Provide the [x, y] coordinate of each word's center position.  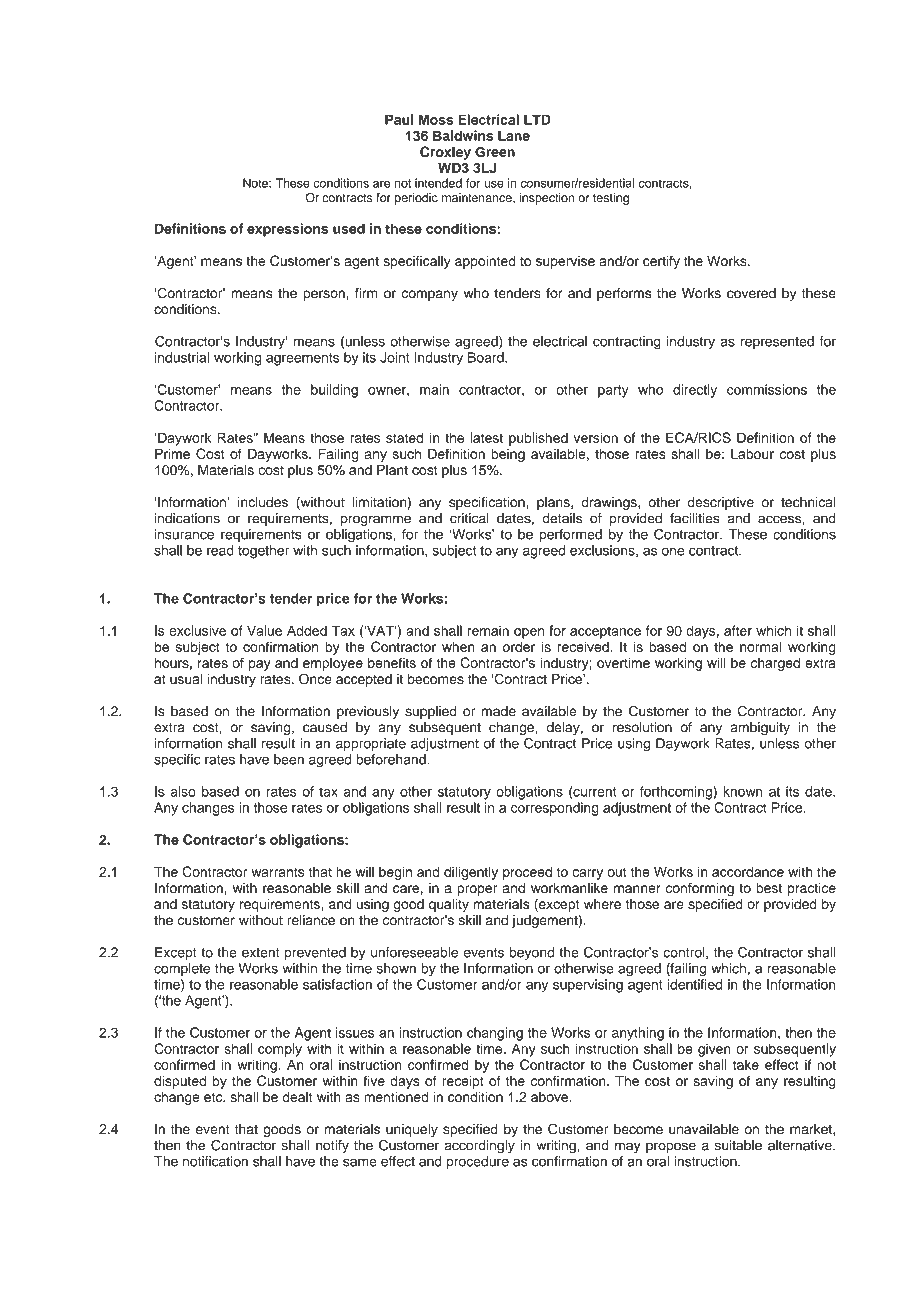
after [738, 630]
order [519, 646]
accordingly [479, 1147]
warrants [278, 872]
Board [487, 357]
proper [477, 890]
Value [264, 630]
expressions [287, 230]
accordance [748, 871]
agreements [303, 359]
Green [495, 151]
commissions [767, 389]
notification [215, 1161]
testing [611, 199]
